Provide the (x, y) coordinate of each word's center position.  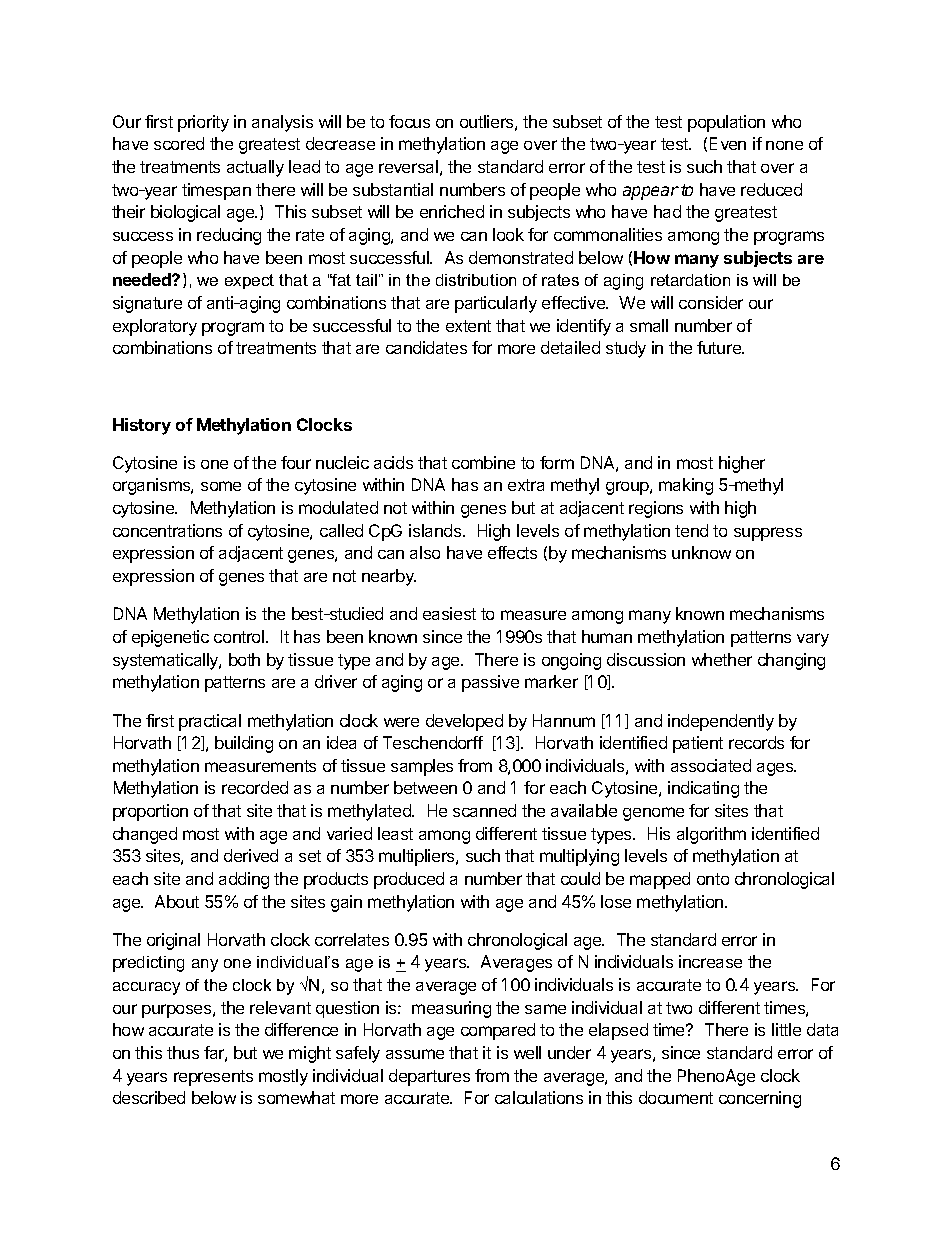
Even (728, 143)
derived (251, 855)
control (240, 636)
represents (213, 1078)
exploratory (155, 327)
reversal (408, 166)
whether (722, 659)
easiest (449, 613)
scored (179, 143)
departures (429, 1077)
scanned (484, 810)
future (720, 347)
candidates (426, 347)
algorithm (711, 835)
